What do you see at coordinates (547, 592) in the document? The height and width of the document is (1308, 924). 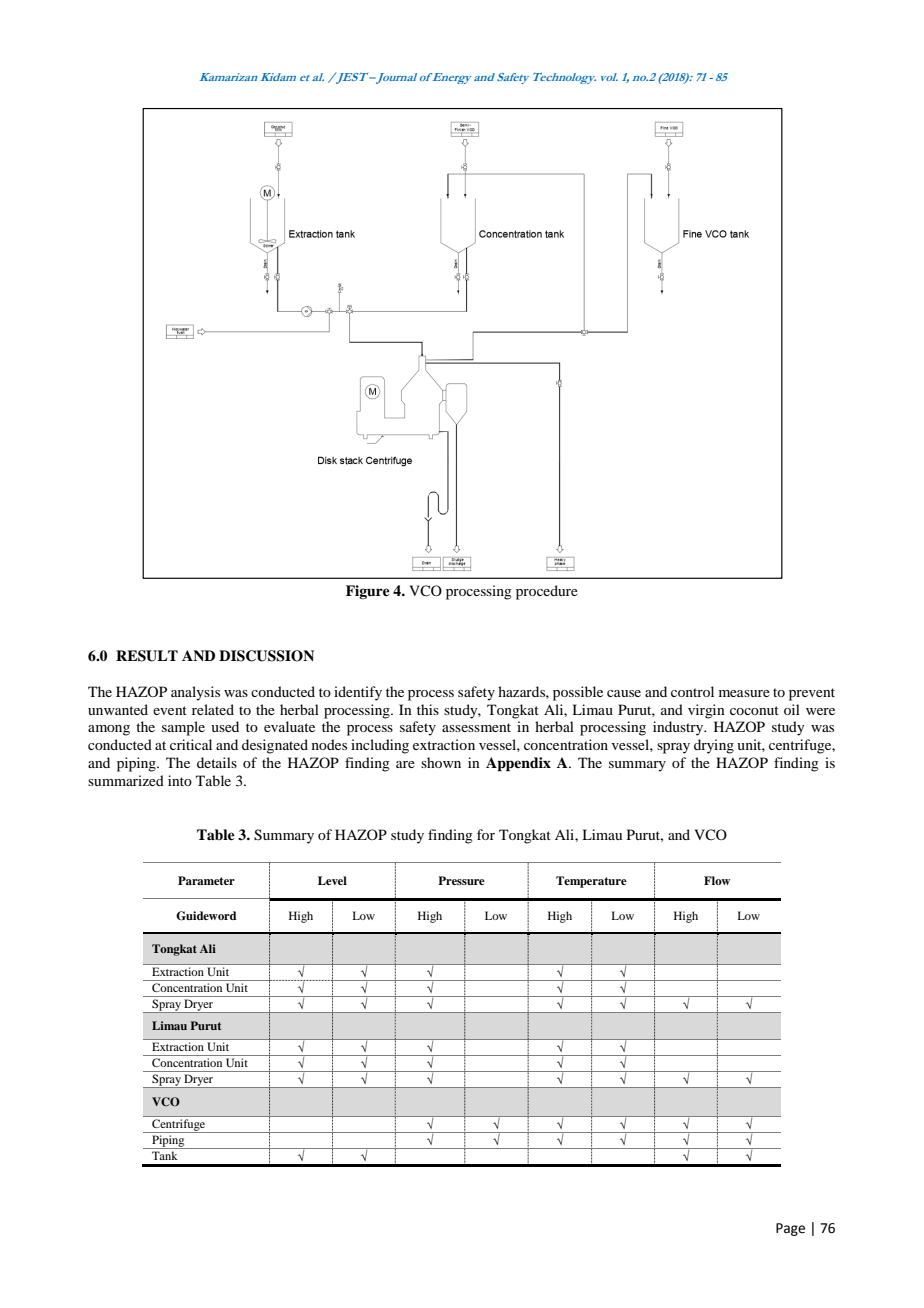 I see `procedure` at bounding box center [547, 592].
